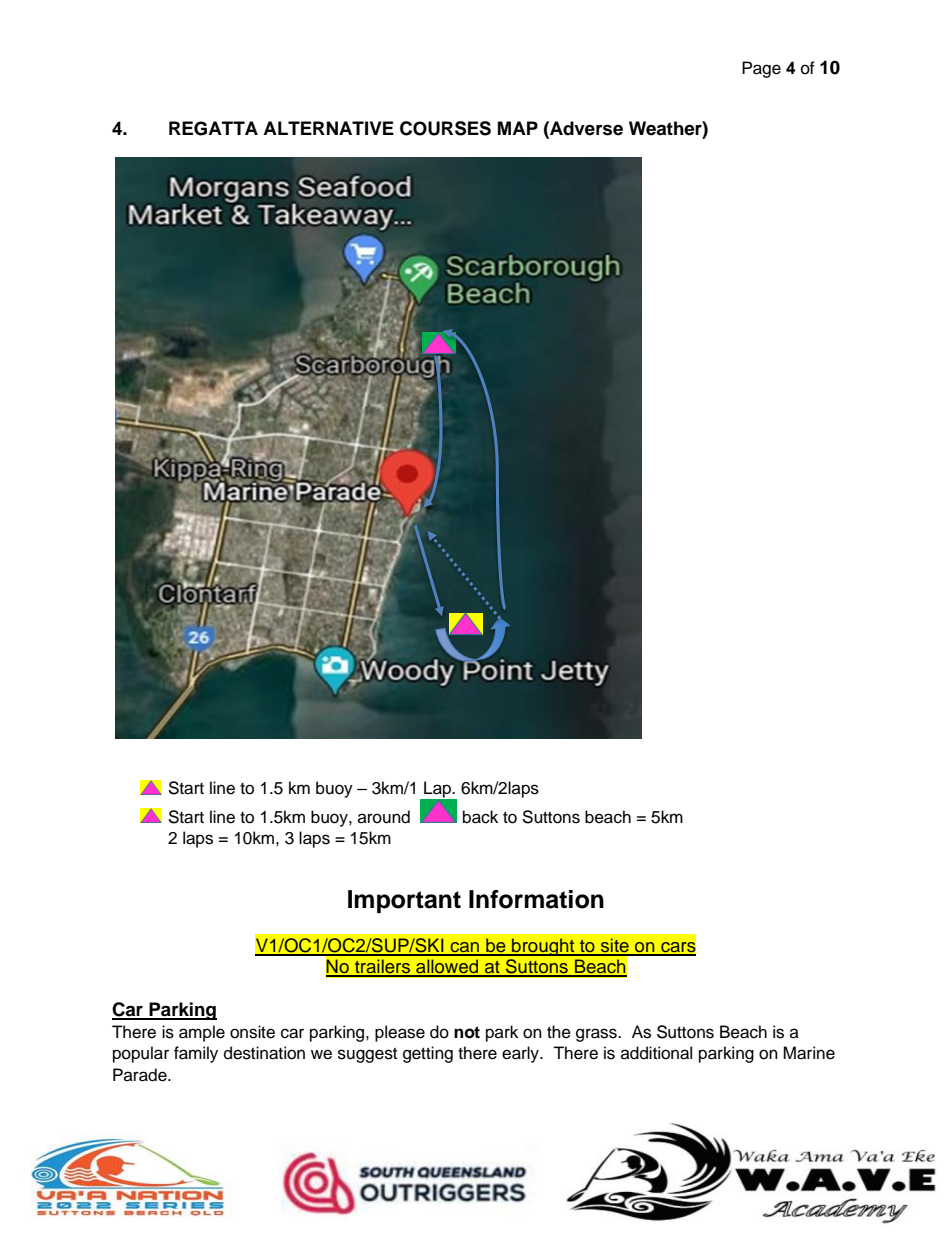 Image resolution: width=952 pixels, height=1233 pixels. Describe the element at coordinates (445, 128) in the page. I see `COURSES` at that location.
